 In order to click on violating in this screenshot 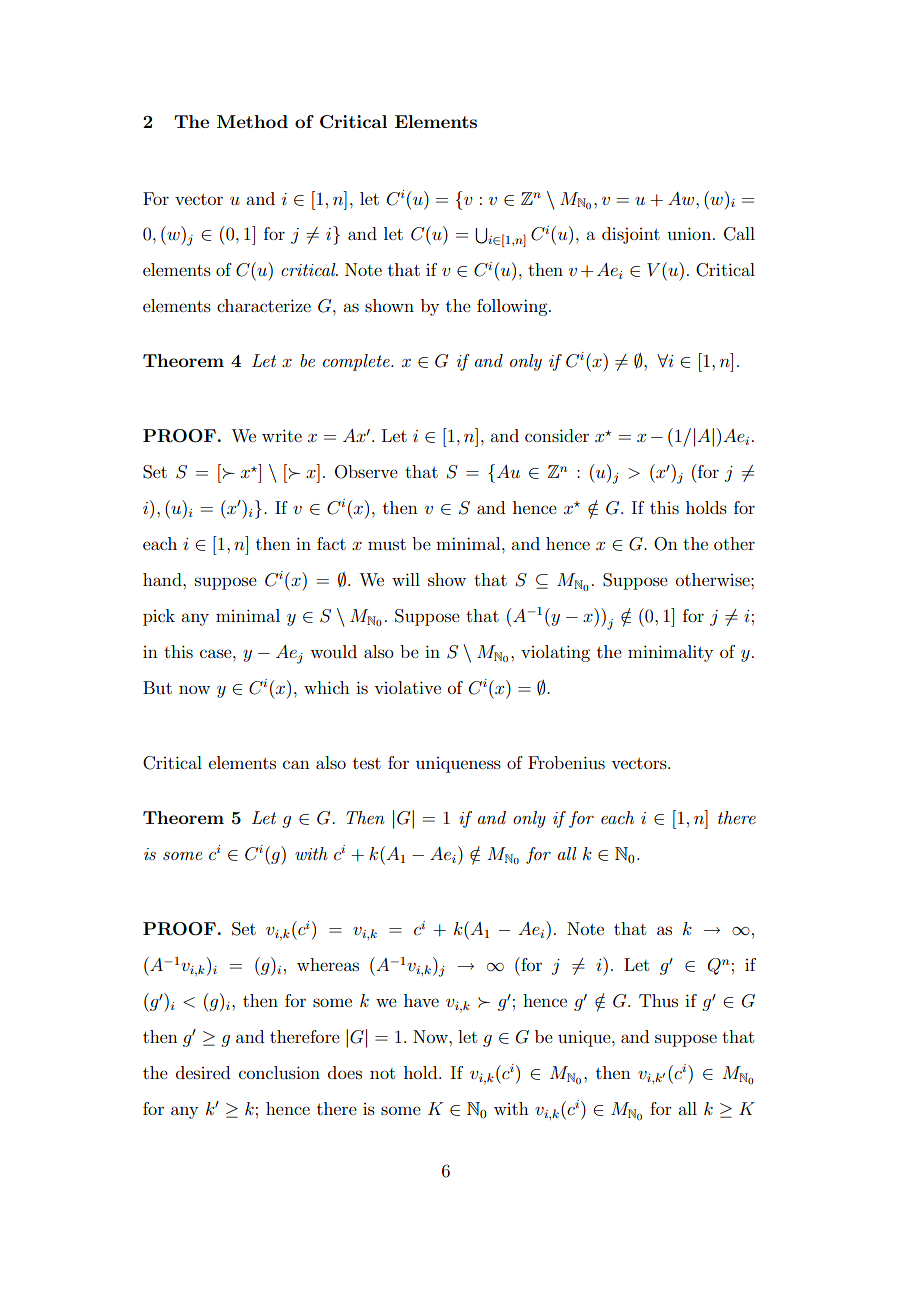, I will do `click(555, 653)`.
